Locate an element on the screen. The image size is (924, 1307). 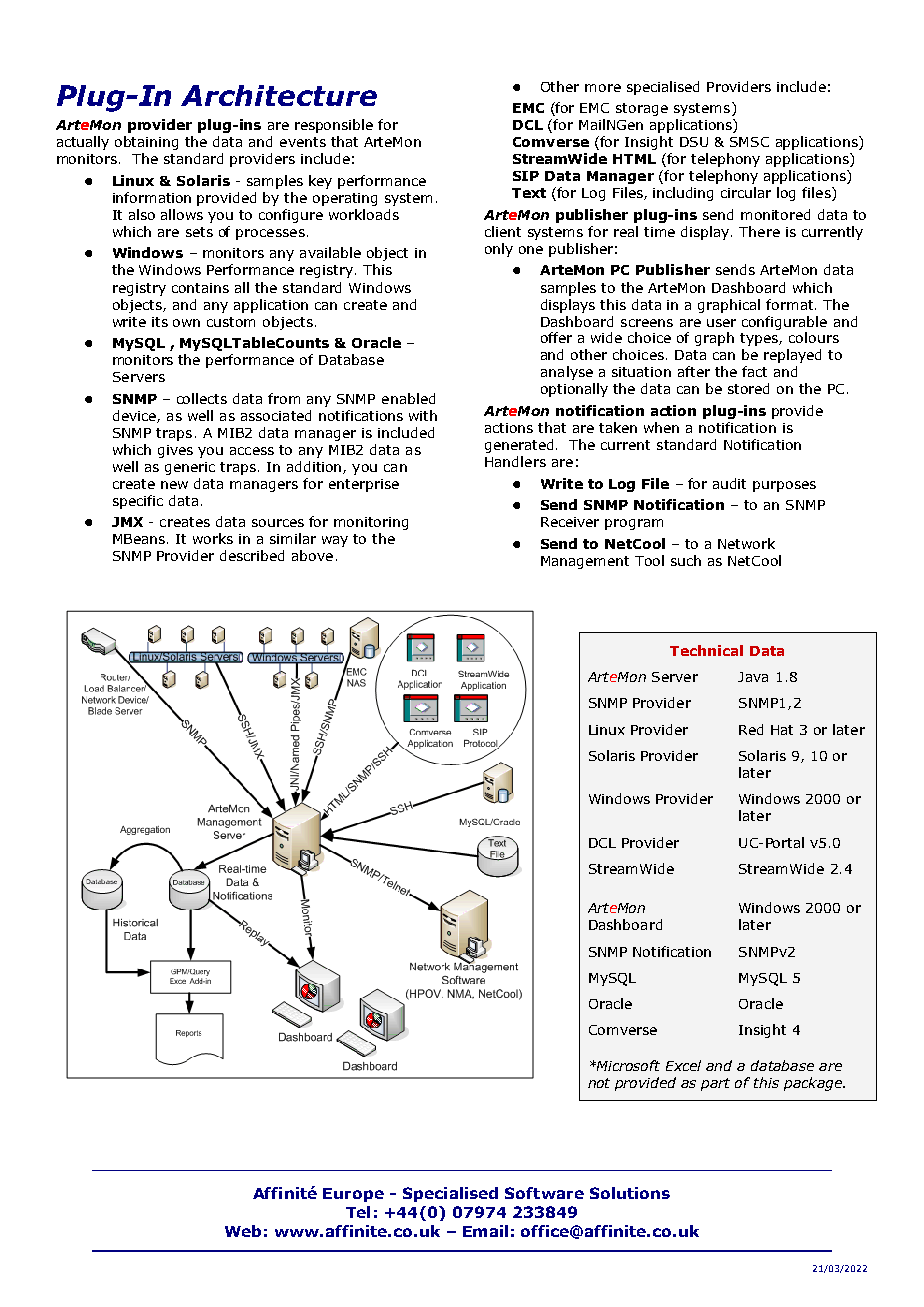
Web is located at coordinates (243, 1231).
